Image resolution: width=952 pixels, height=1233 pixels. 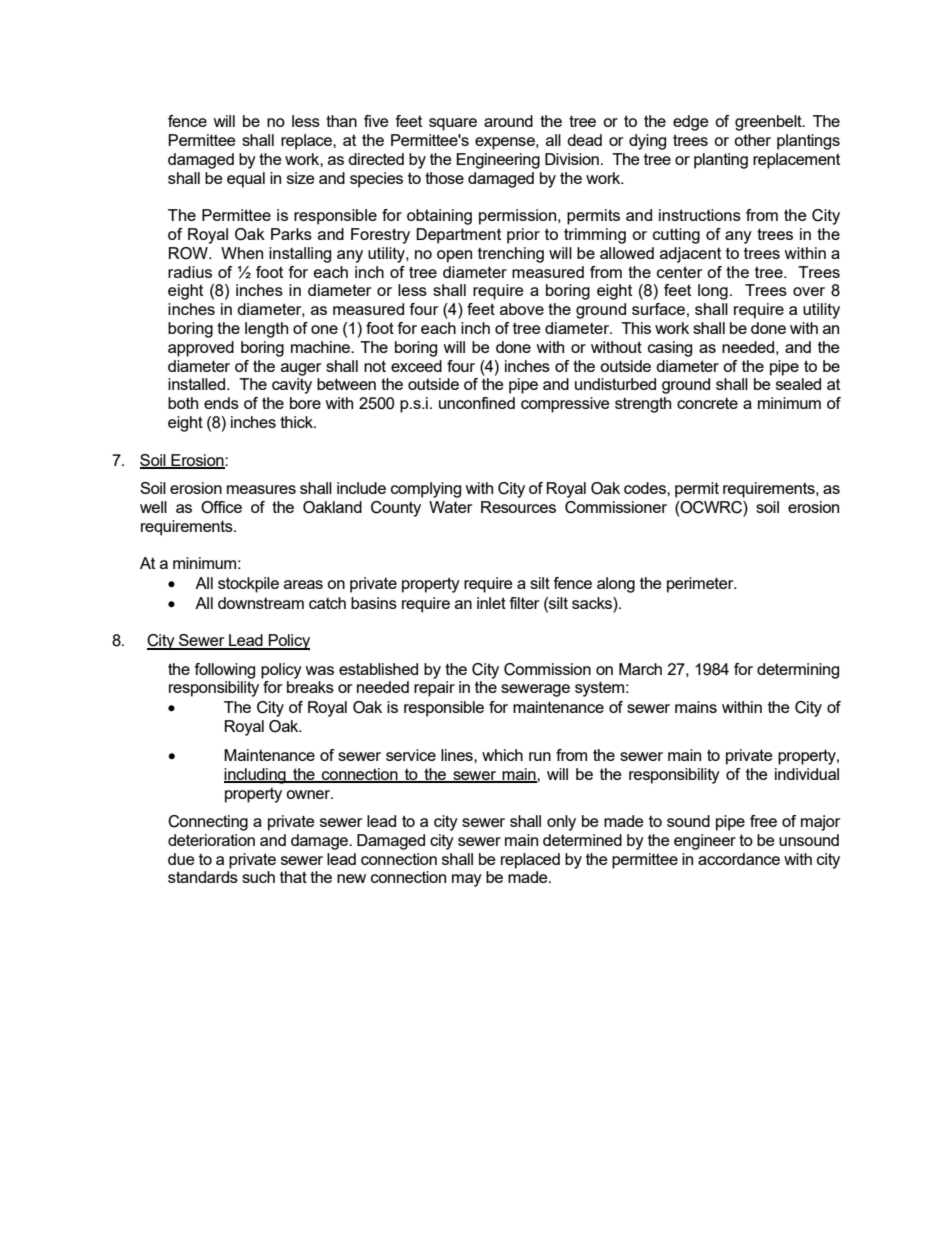 What do you see at coordinates (211, 840) in the screenshot?
I see `deterioration` at bounding box center [211, 840].
